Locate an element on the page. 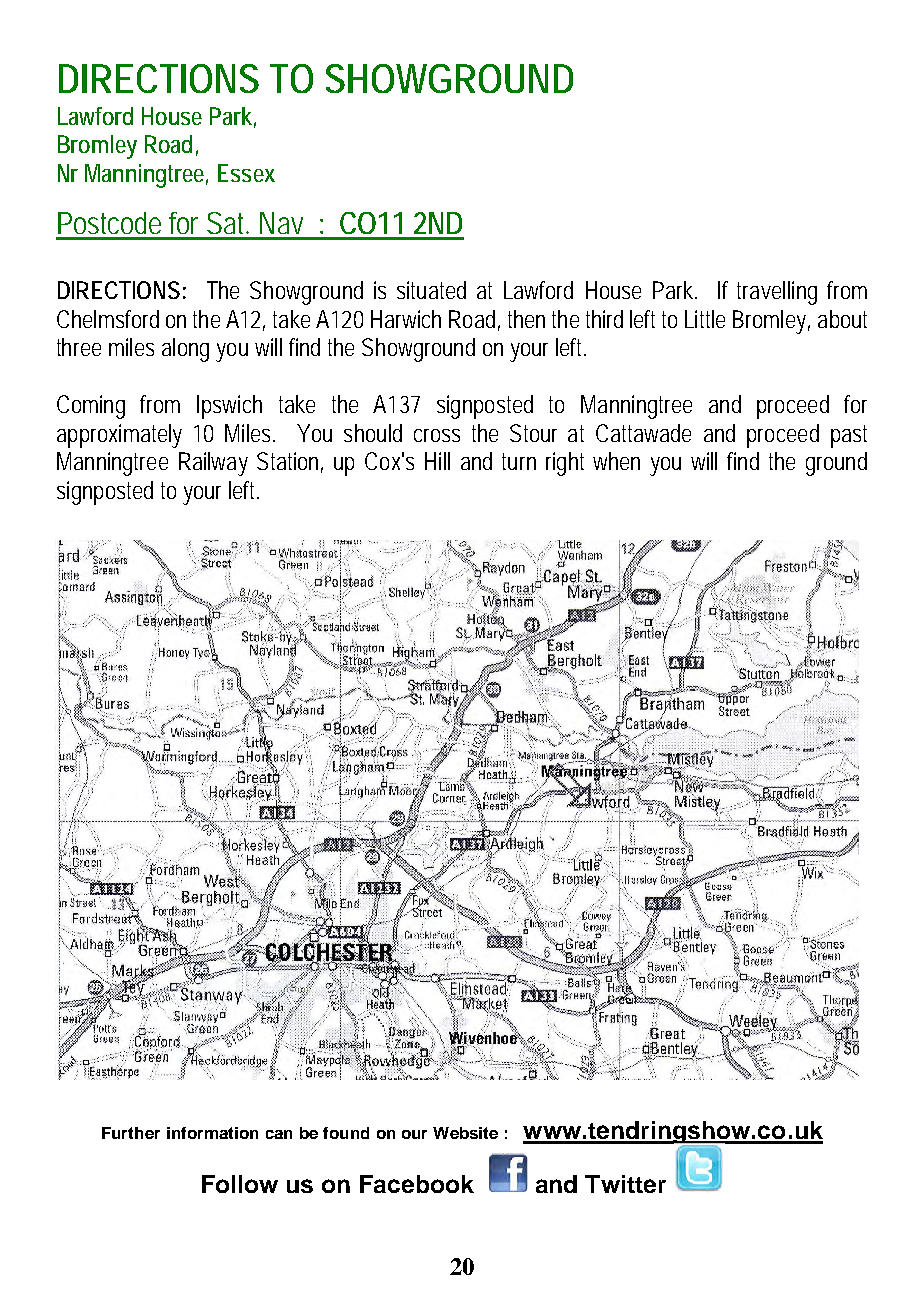 The width and height of the page is (924, 1308). travelling is located at coordinates (777, 293).
